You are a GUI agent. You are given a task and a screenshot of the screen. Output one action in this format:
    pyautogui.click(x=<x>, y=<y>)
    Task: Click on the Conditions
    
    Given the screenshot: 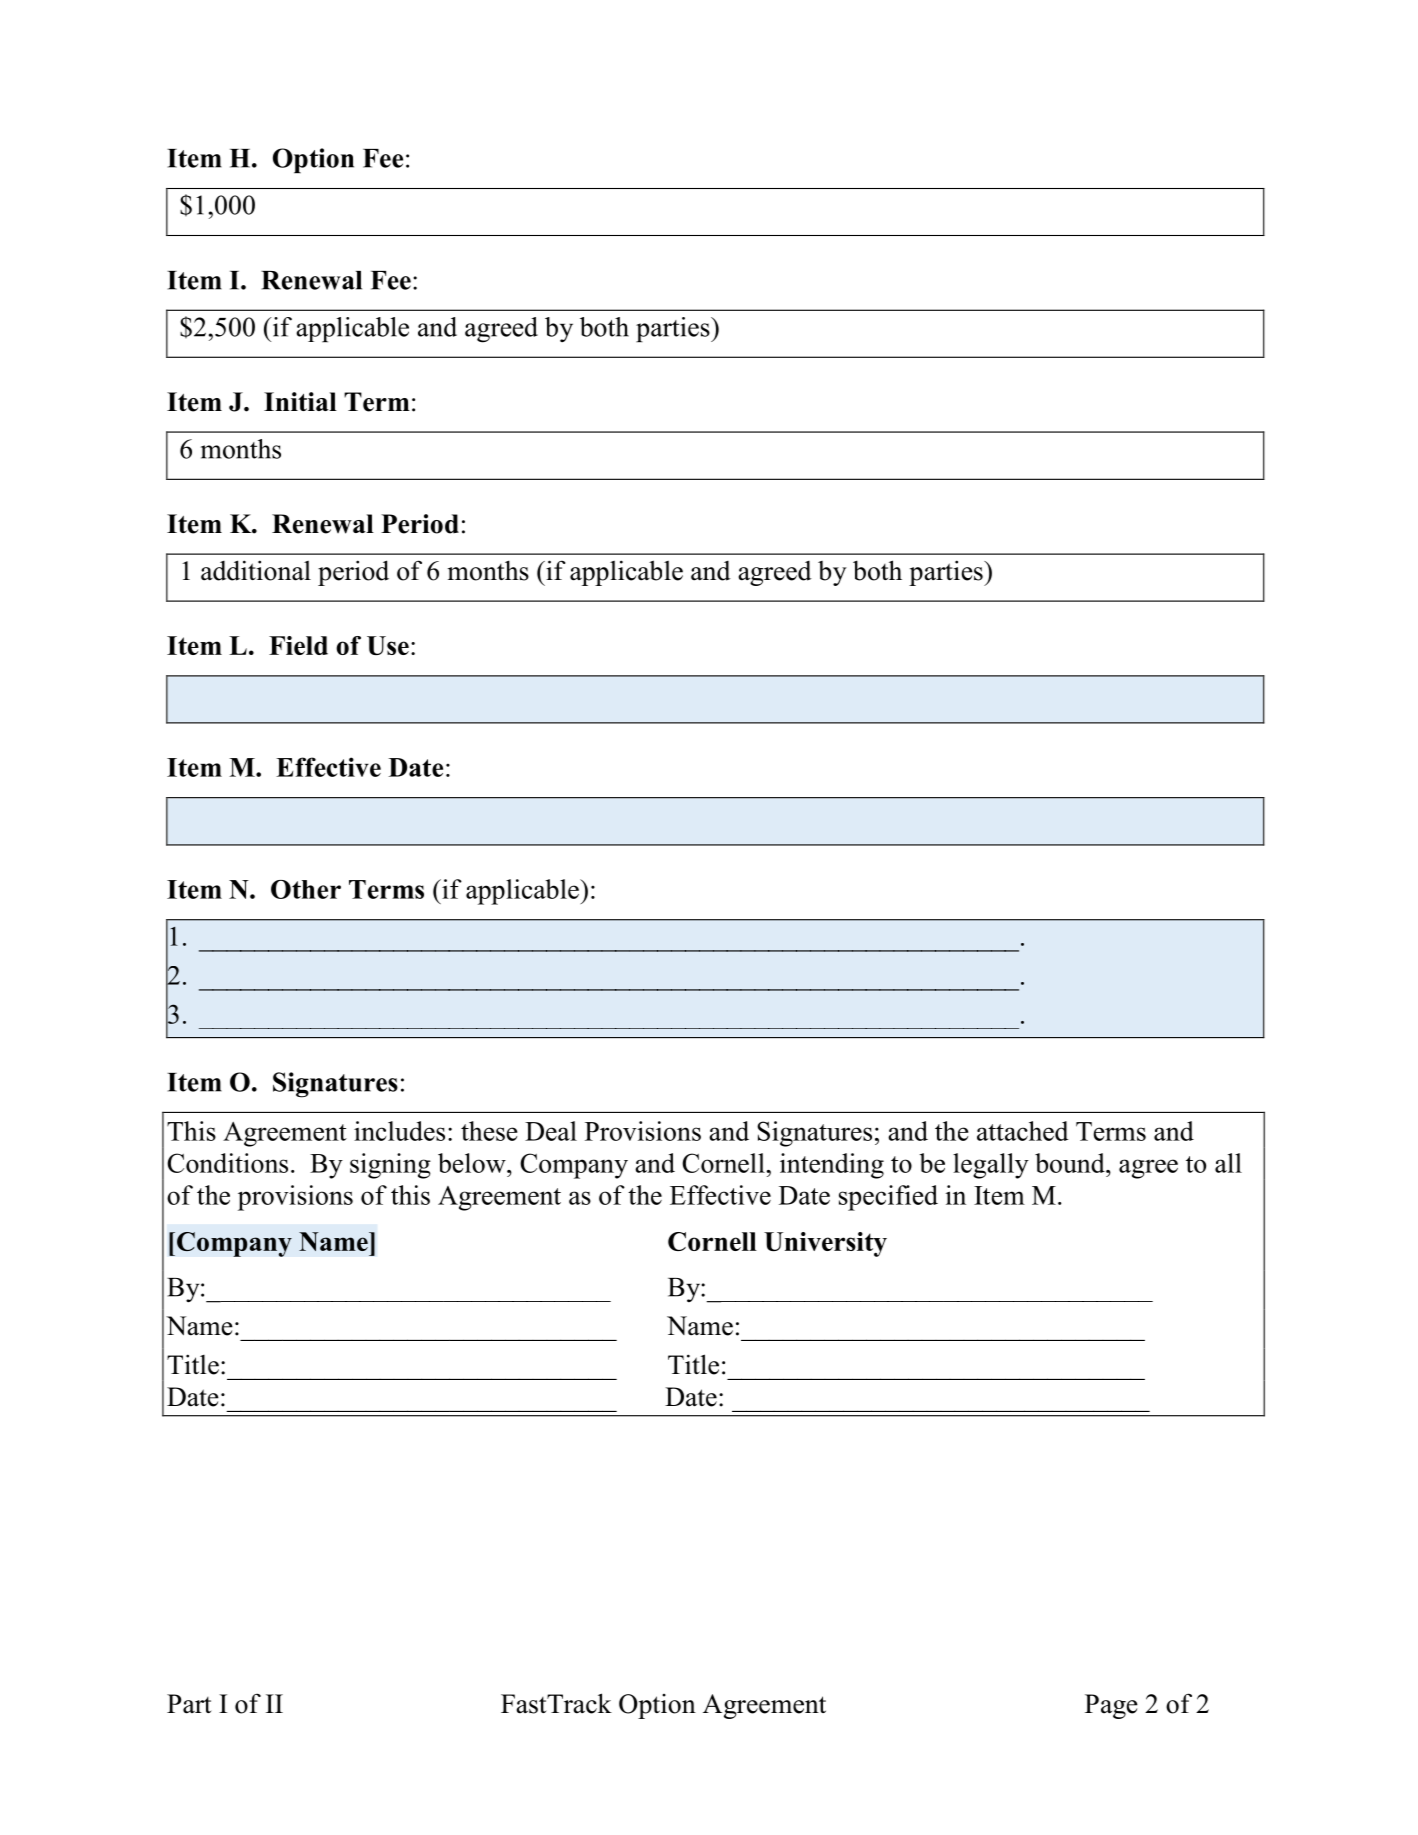 What is the action you would take?
    pyautogui.click(x=227, y=1163)
